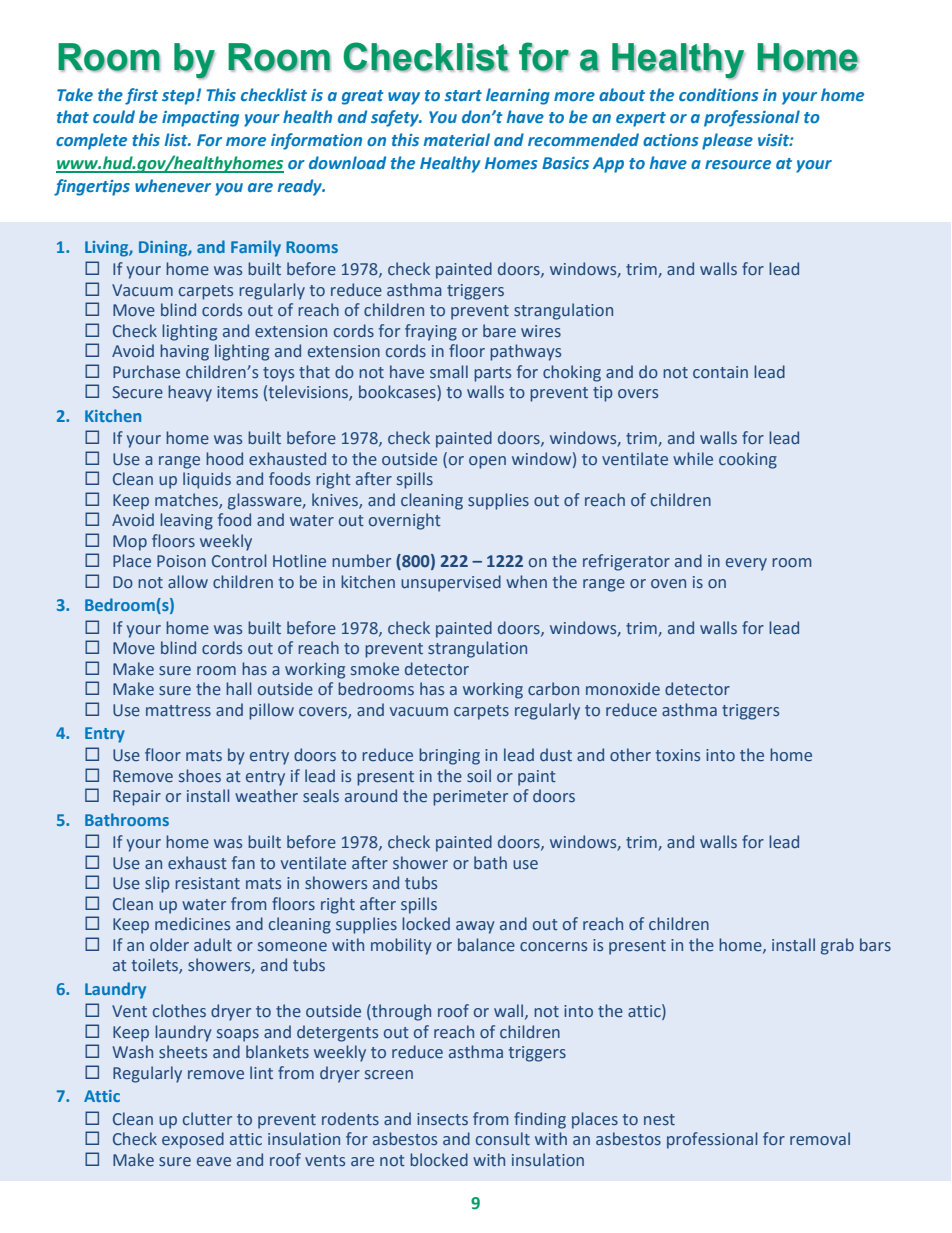 This screenshot has width=952, height=1233. I want to click on exposed, so click(193, 1140).
